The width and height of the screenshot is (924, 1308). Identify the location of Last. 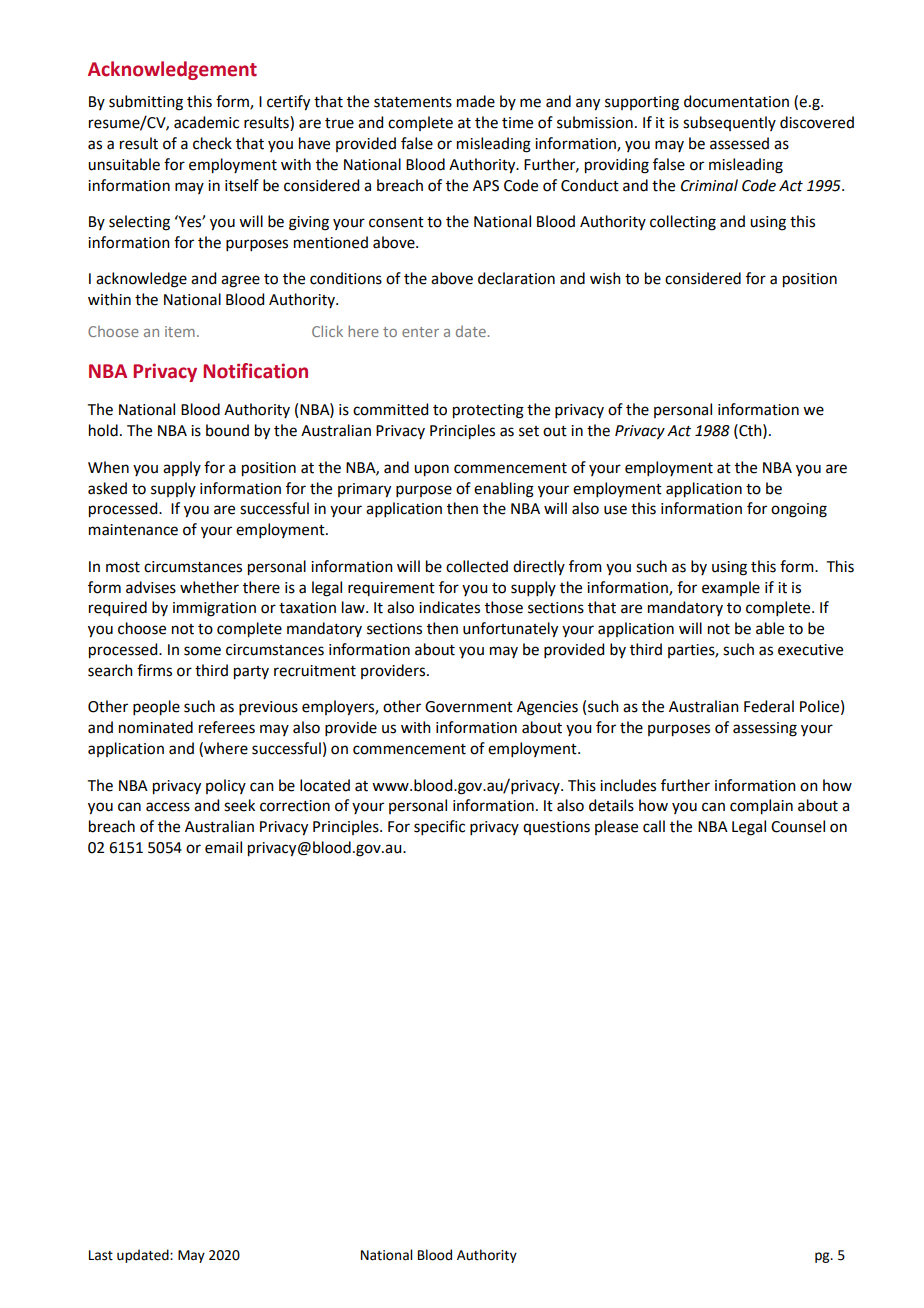
(101, 1255).
